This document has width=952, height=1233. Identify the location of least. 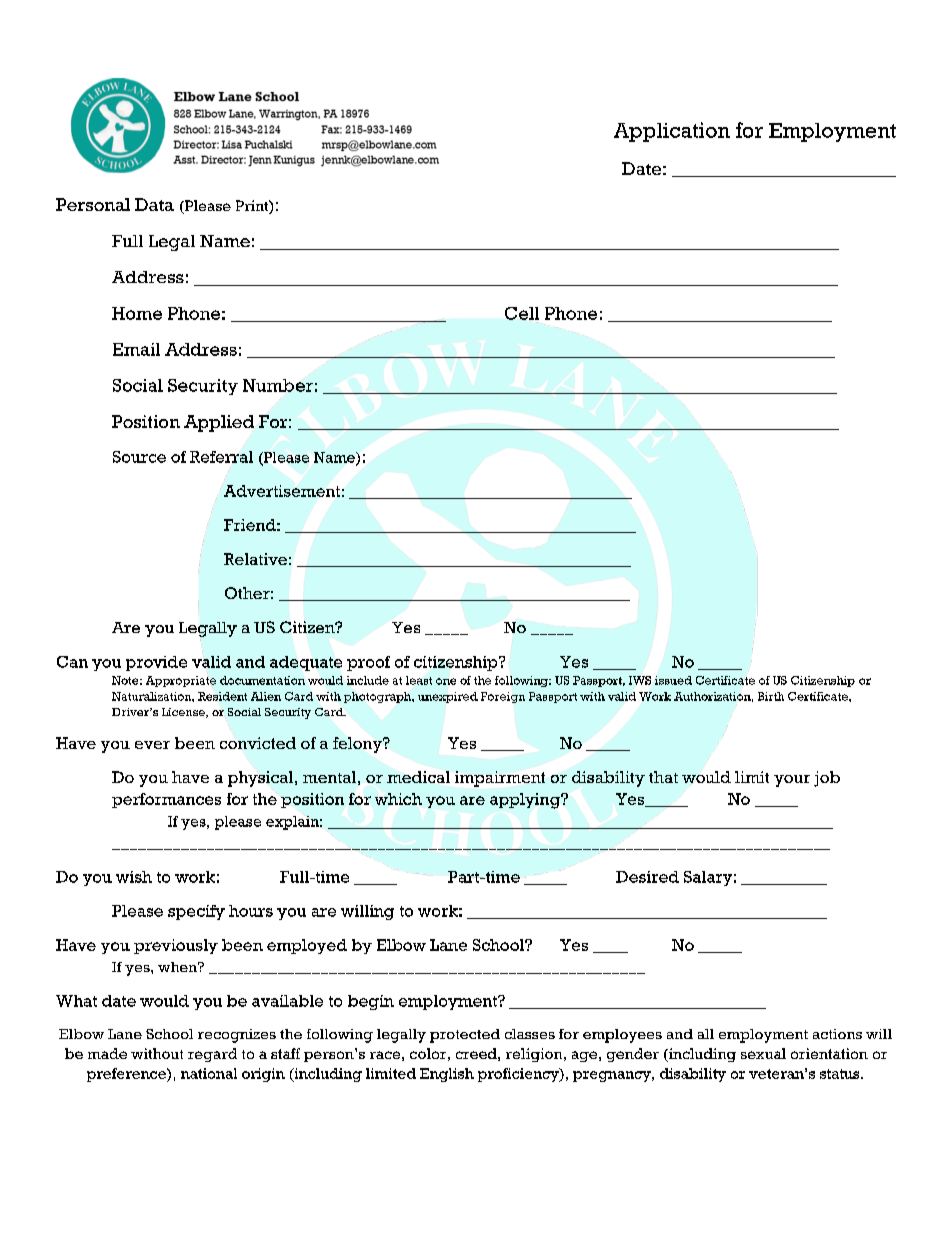
(419, 680).
